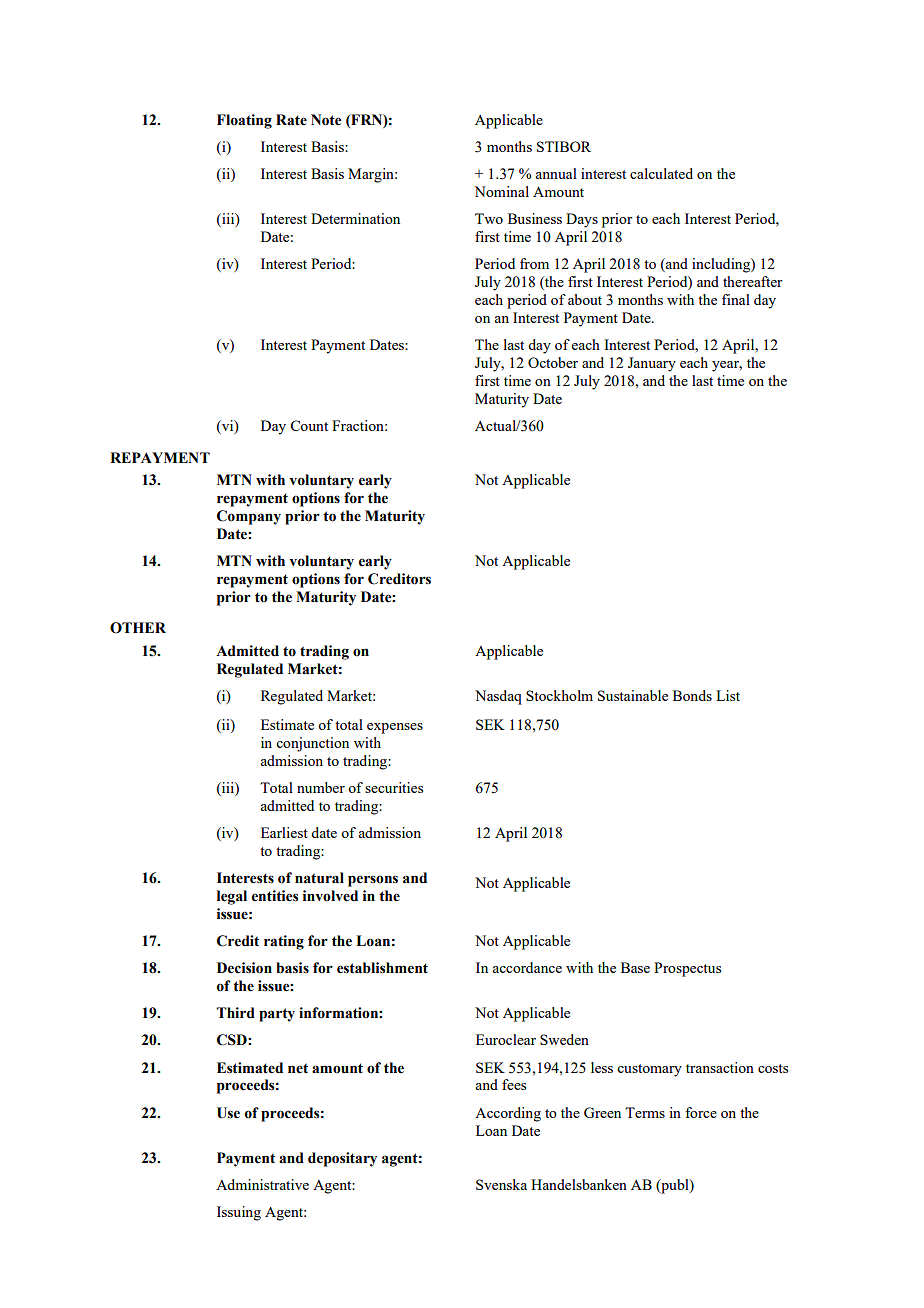  I want to click on force, so click(701, 1112).
